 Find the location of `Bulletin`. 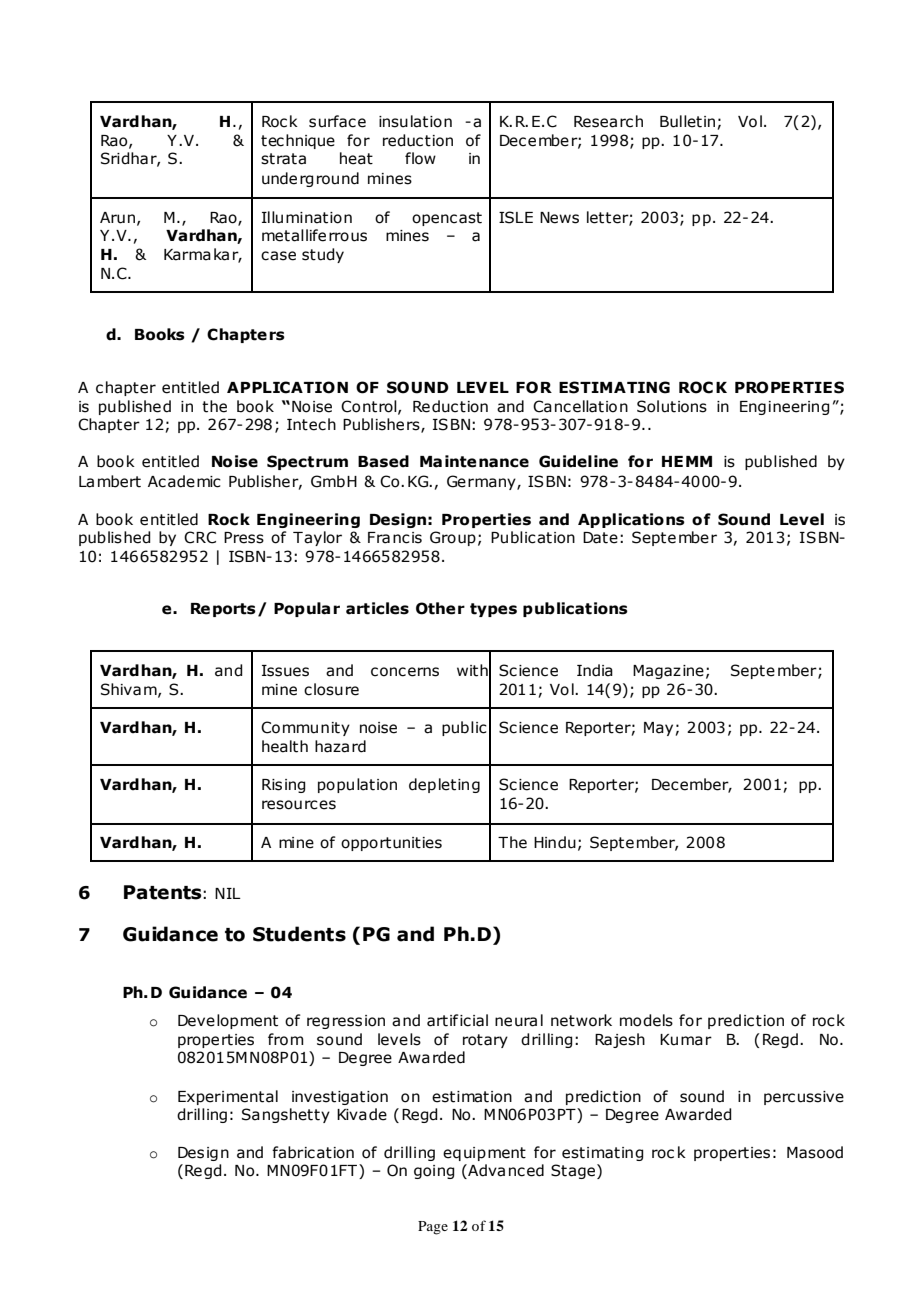

Bulletin is located at coordinates (687, 121).
